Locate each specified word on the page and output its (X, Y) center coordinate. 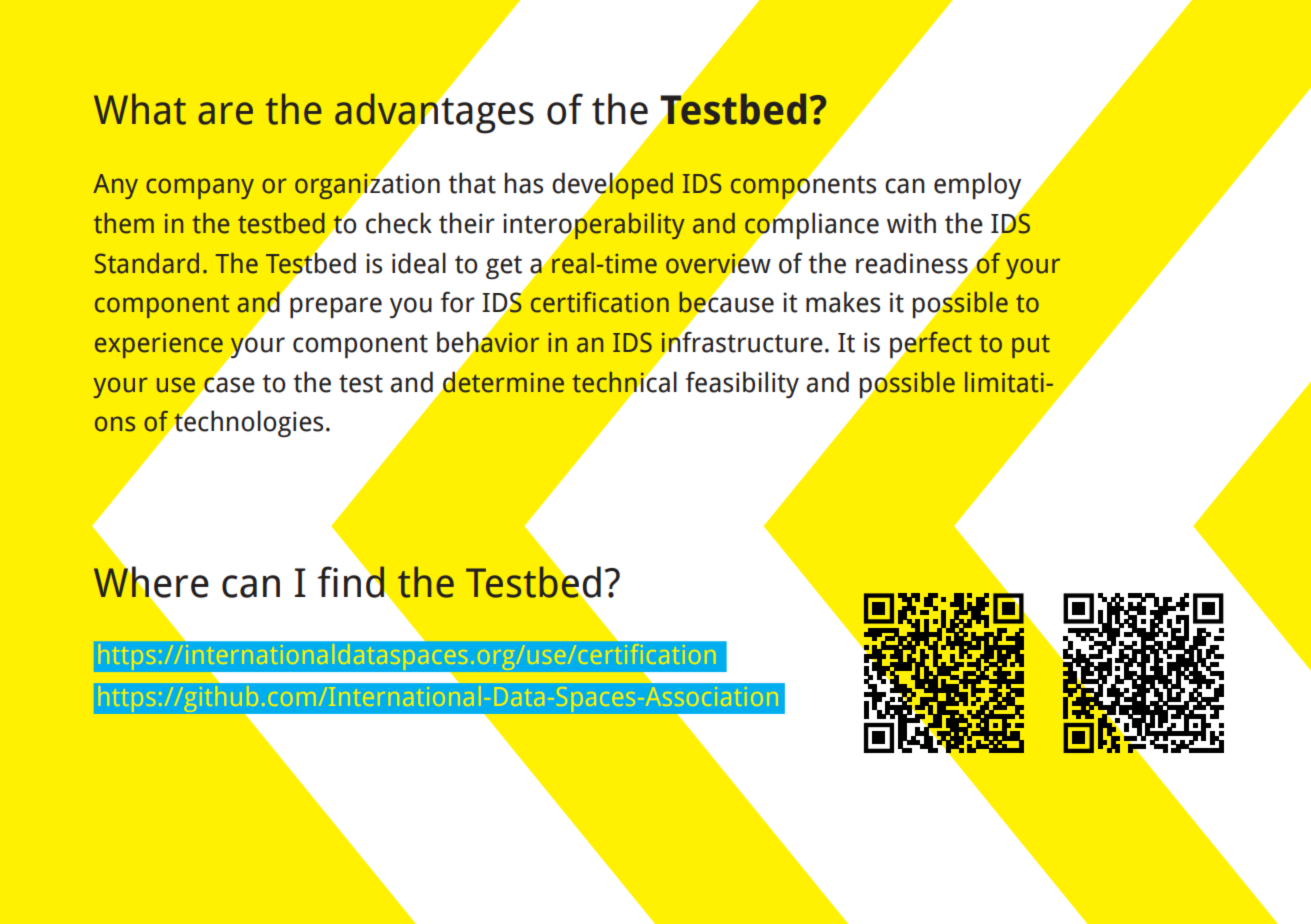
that (472, 183)
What (140, 109)
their (467, 223)
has (524, 183)
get (504, 267)
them (124, 223)
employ (977, 185)
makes (843, 302)
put (1031, 346)
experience (159, 345)
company (200, 188)
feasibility (742, 384)
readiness (913, 263)
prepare (336, 308)
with (911, 223)
